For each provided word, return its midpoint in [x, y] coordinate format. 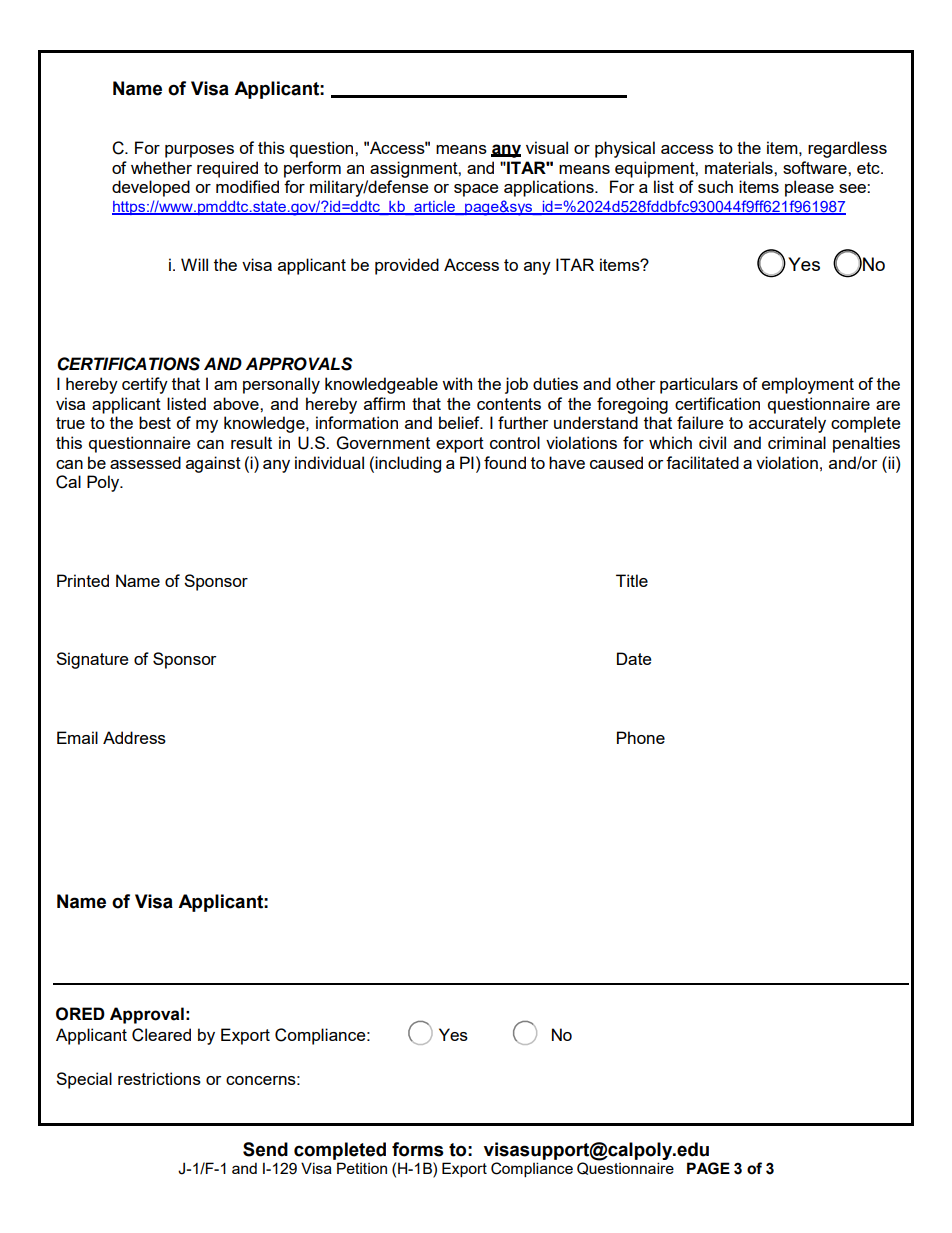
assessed [145, 462]
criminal [797, 442]
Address [134, 737]
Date [634, 658]
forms [418, 1149]
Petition [362, 1168]
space [476, 190]
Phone [641, 737]
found [505, 462]
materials [740, 167]
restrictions [159, 1078]
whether [161, 167]
